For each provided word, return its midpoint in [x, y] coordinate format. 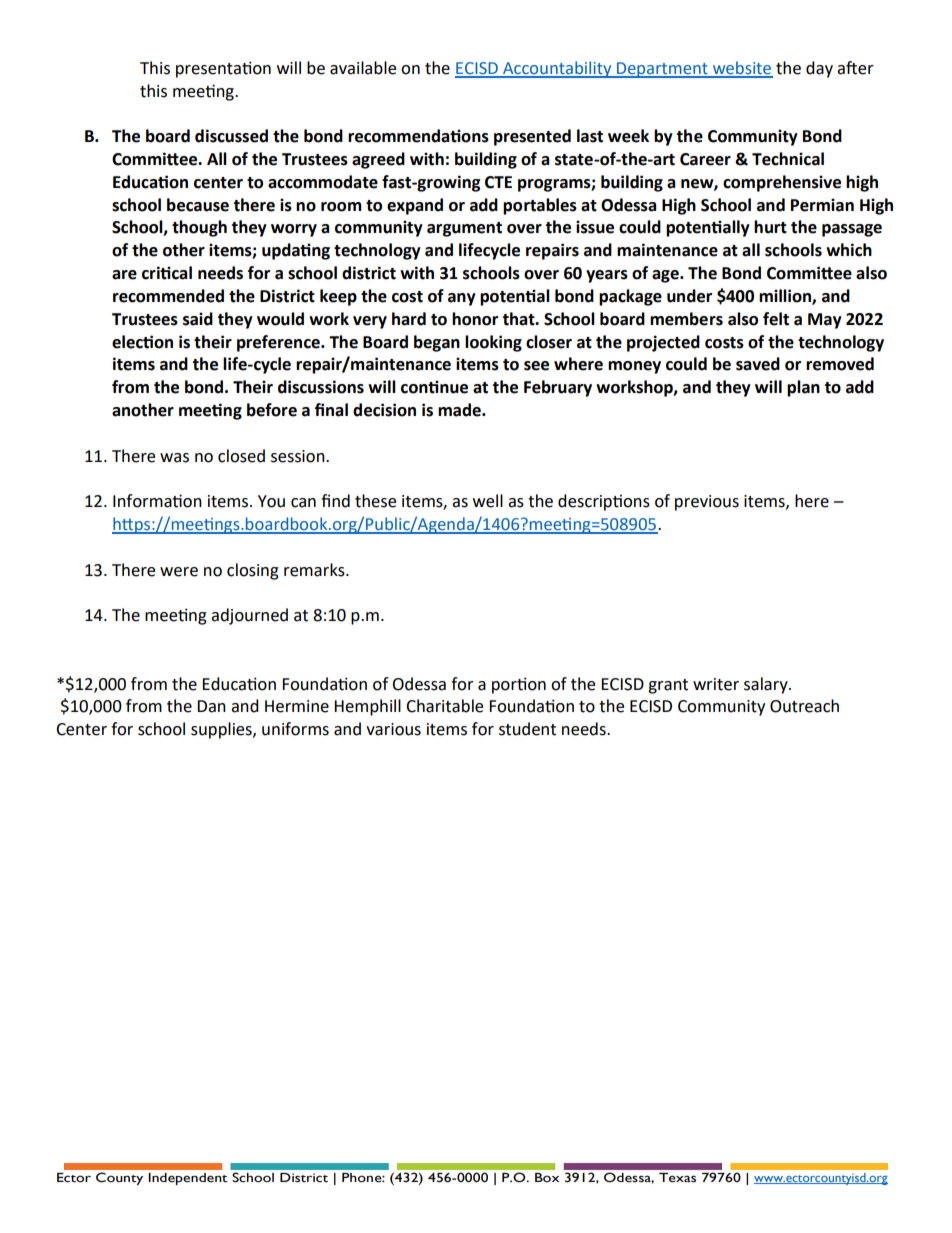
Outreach [804, 706]
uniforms [295, 729]
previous [707, 503]
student [527, 729]
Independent [188, 1179]
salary [767, 685]
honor [475, 319]
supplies [222, 730]
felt [776, 319]
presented [532, 137]
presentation [223, 69]
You [271, 501]
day [819, 69]
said [198, 319]
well [488, 501]
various [393, 729]
